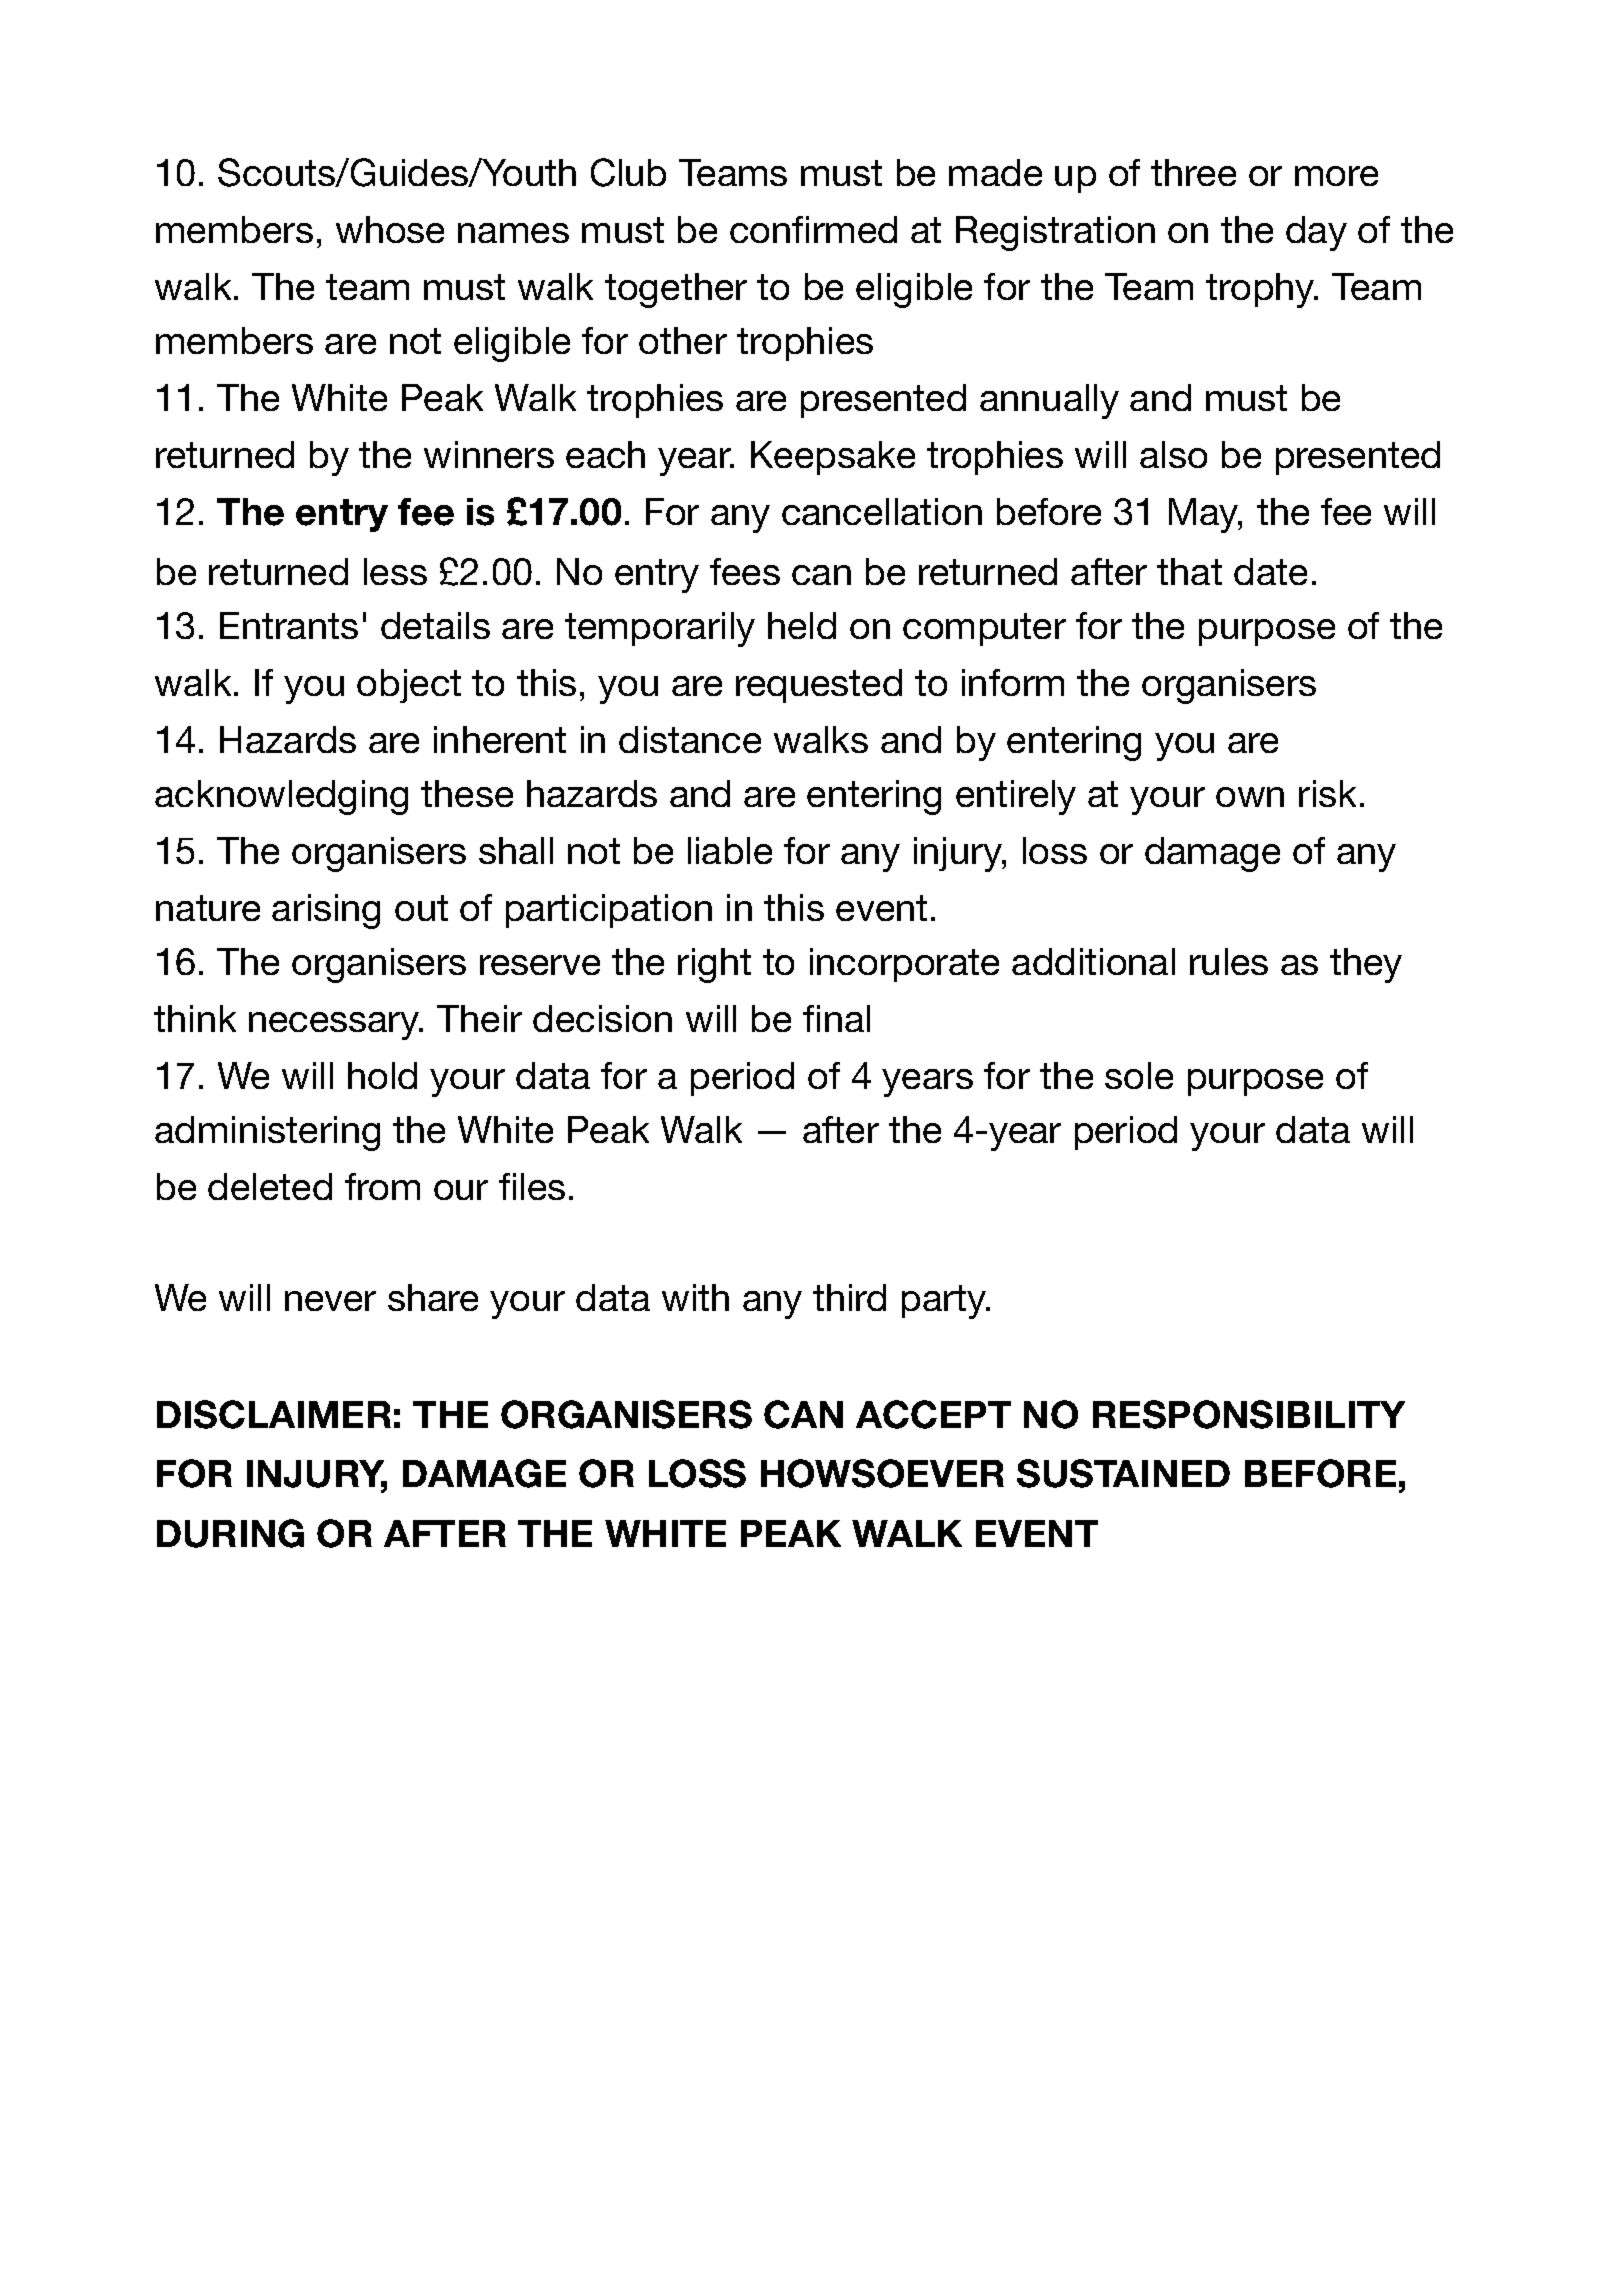 The image size is (1614, 2282). What do you see at coordinates (882, 1473) in the screenshot?
I see `HOWSOEVER` at bounding box center [882, 1473].
